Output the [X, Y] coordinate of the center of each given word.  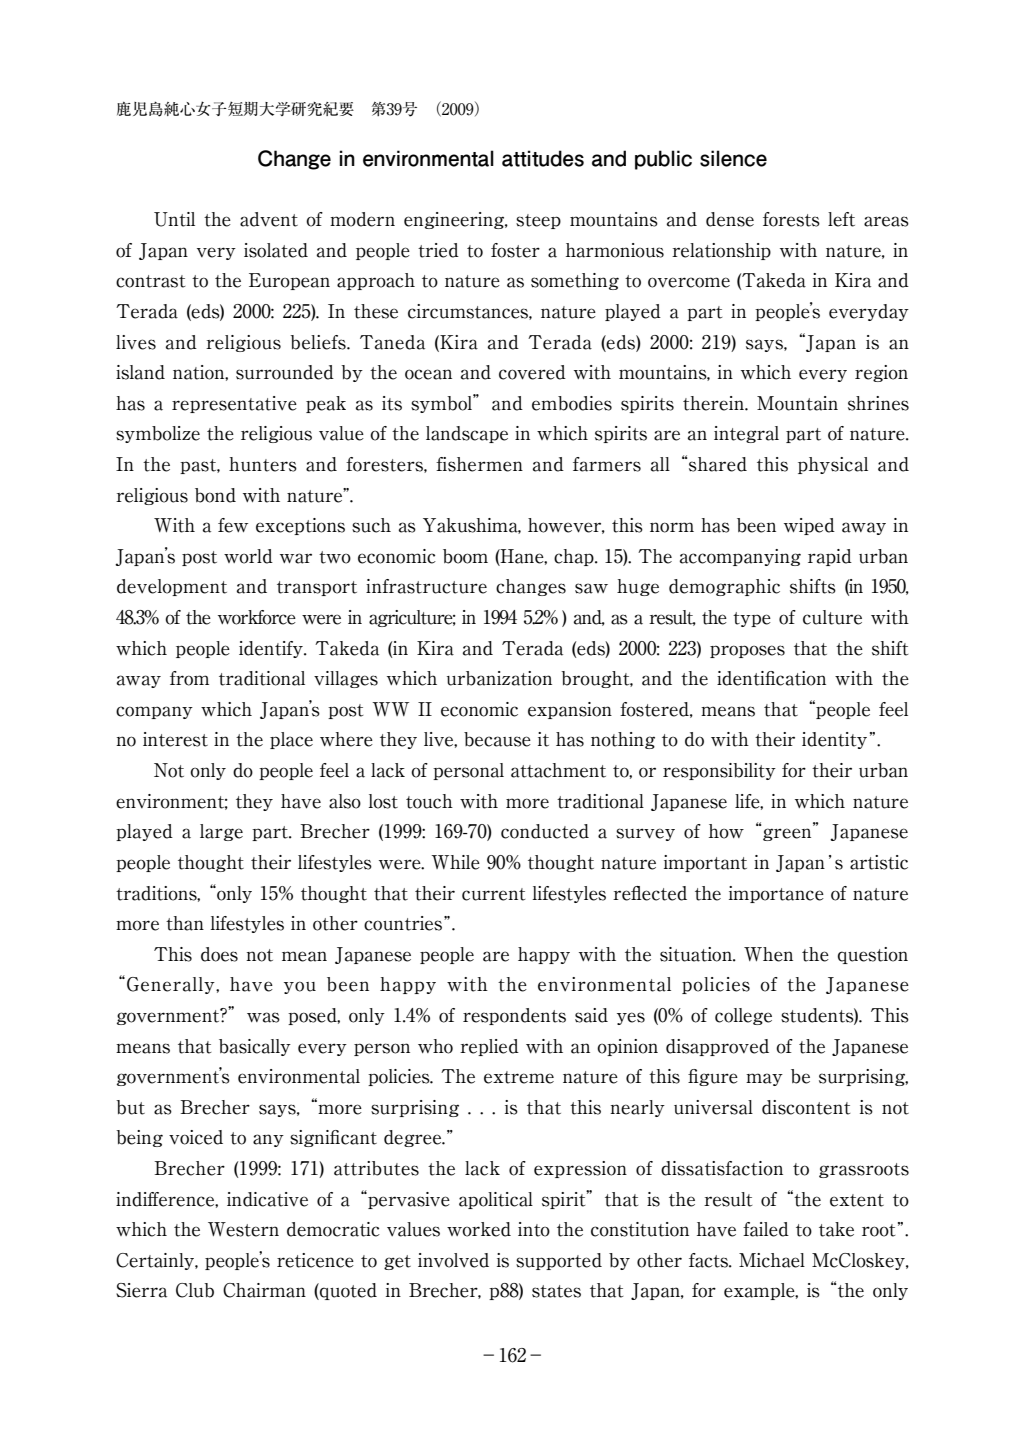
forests [791, 219]
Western [243, 1229]
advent [269, 219]
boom [465, 556]
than [185, 923]
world [248, 556]
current [493, 894]
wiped [809, 526]
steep [538, 221]
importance [776, 894]
